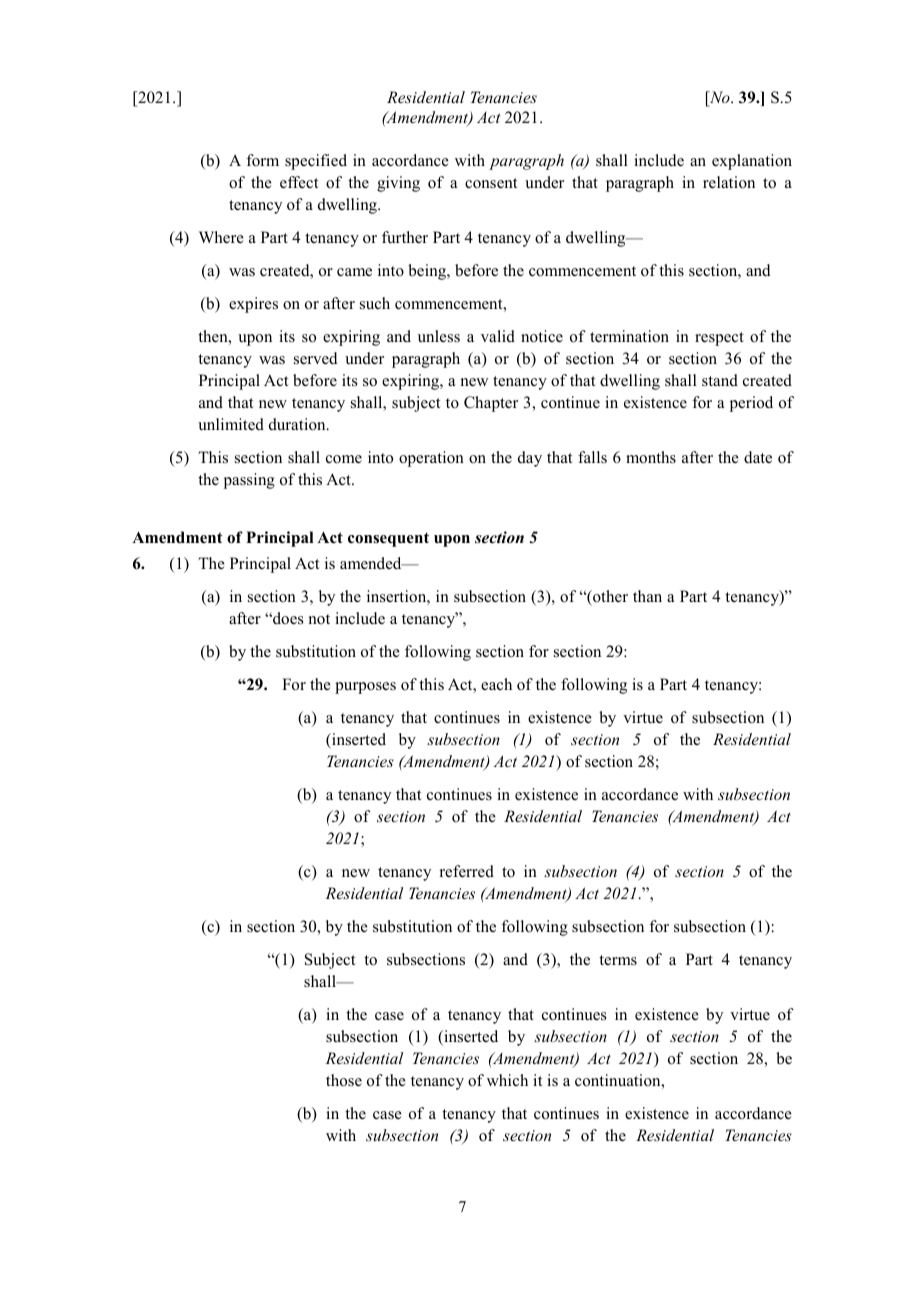 The image size is (924, 1308). Describe the element at coordinates (491, 183) in the screenshot. I see `consent` at that location.
